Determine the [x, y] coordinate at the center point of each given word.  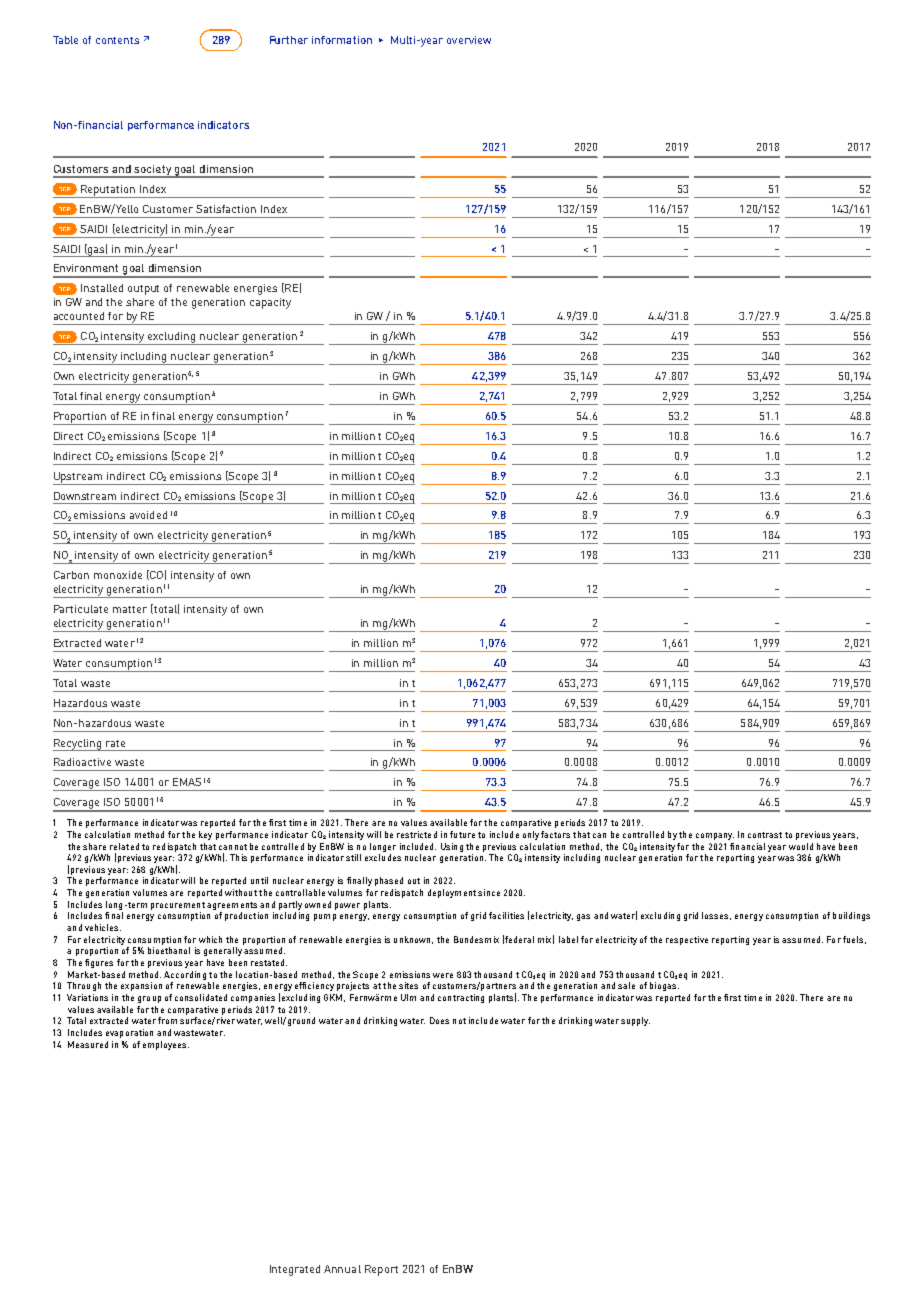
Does [439, 1020]
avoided [148, 515]
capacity [270, 303]
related [124, 846]
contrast [765, 835]
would [801, 846]
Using [452, 847]
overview [469, 40]
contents [117, 40]
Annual [342, 1269]
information [342, 40]
